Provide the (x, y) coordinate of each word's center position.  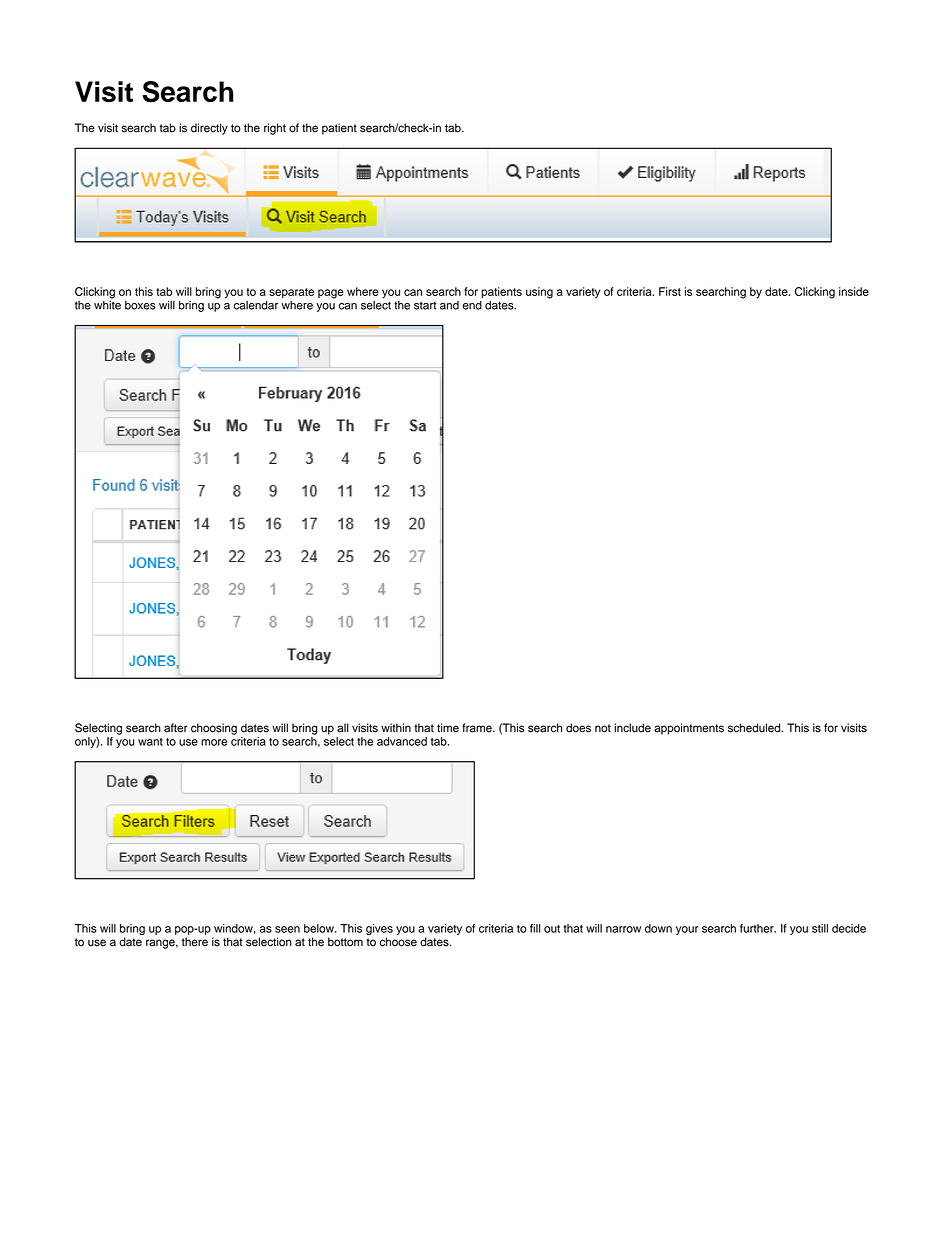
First (670, 291)
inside (854, 291)
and (449, 305)
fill (535, 928)
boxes (140, 305)
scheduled (755, 728)
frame (478, 728)
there (195, 942)
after (176, 728)
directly (209, 129)
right (275, 129)
